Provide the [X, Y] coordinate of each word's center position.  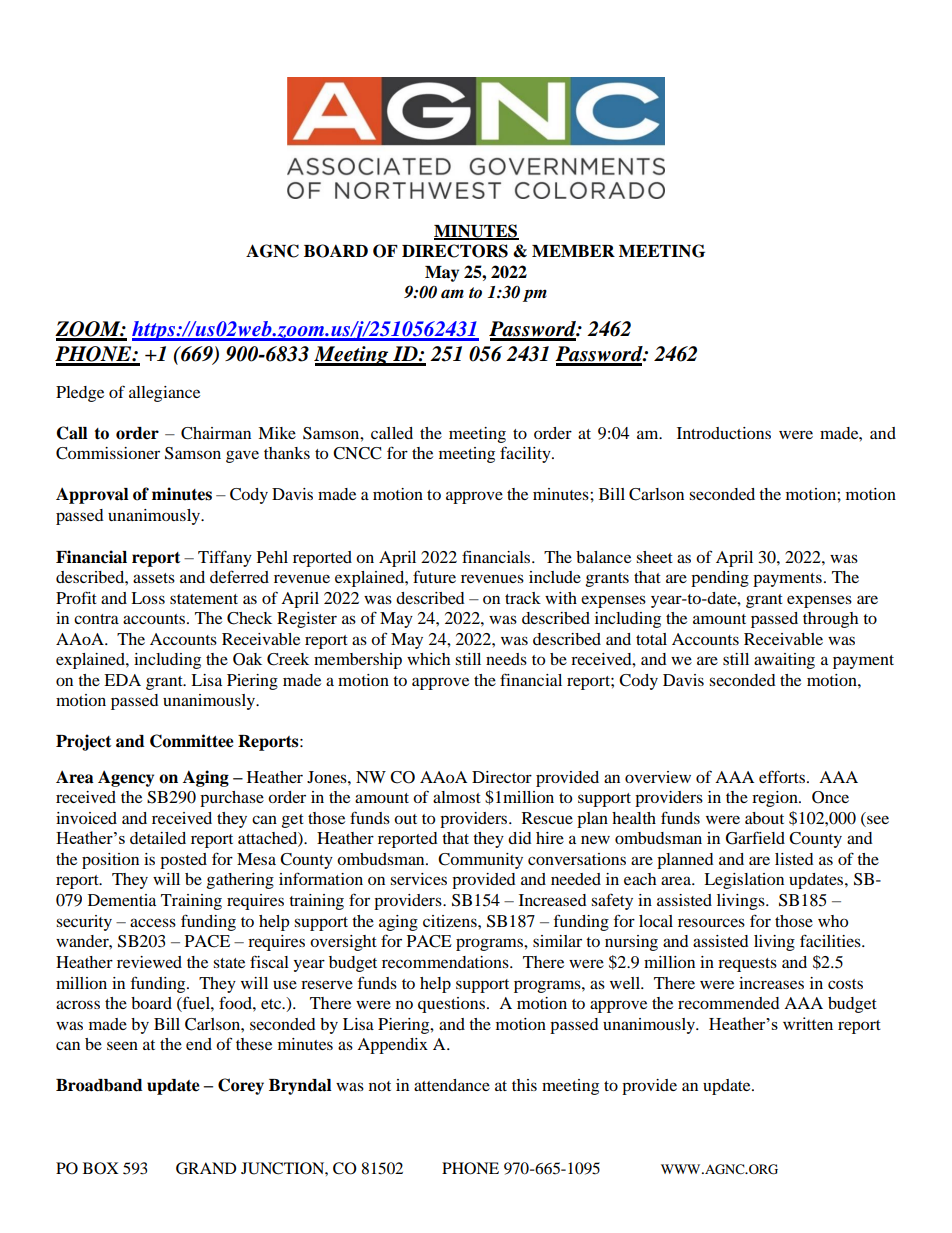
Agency [126, 779]
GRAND [206, 1168]
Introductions [724, 433]
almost [457, 797]
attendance [452, 1085]
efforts [783, 776]
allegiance [164, 394]
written [808, 1023]
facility [526, 454]
